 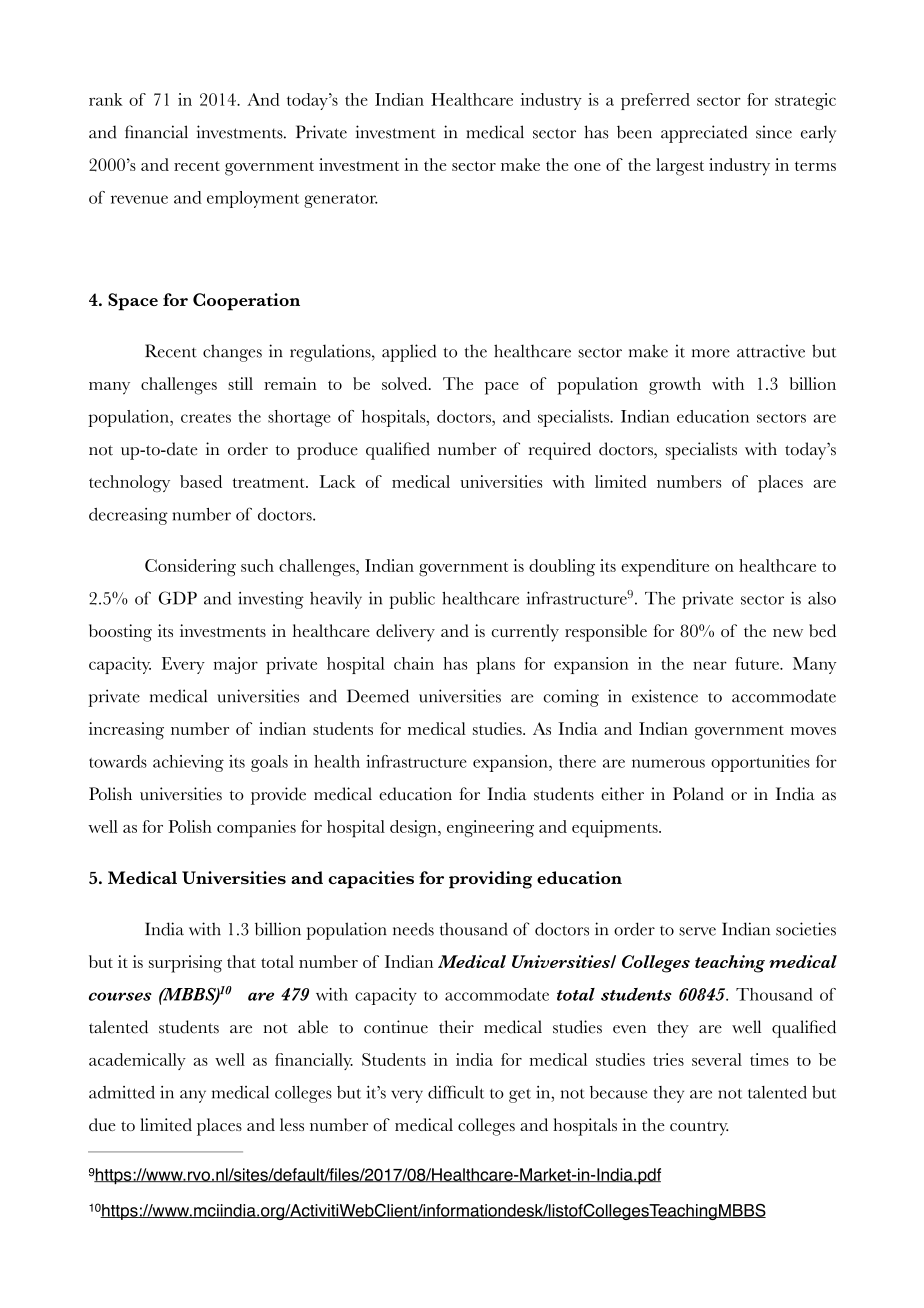 What do you see at coordinates (106, 99) in the page?
I see `rank` at bounding box center [106, 99].
